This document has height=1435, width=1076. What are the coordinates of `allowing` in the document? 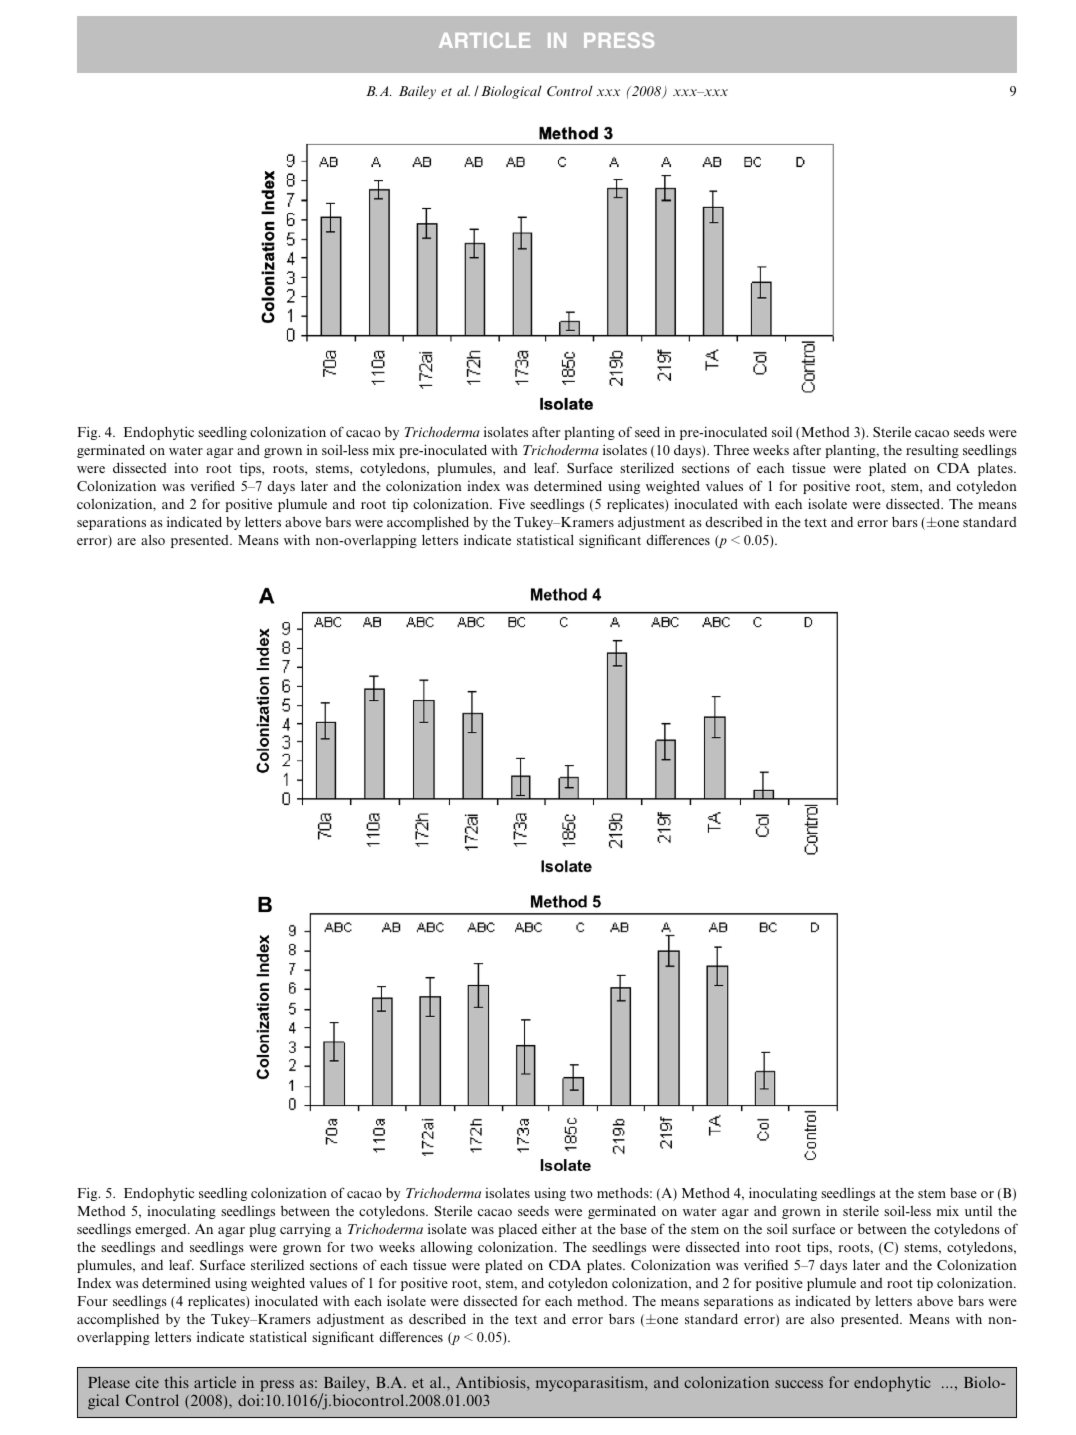 It's located at (447, 1248).
